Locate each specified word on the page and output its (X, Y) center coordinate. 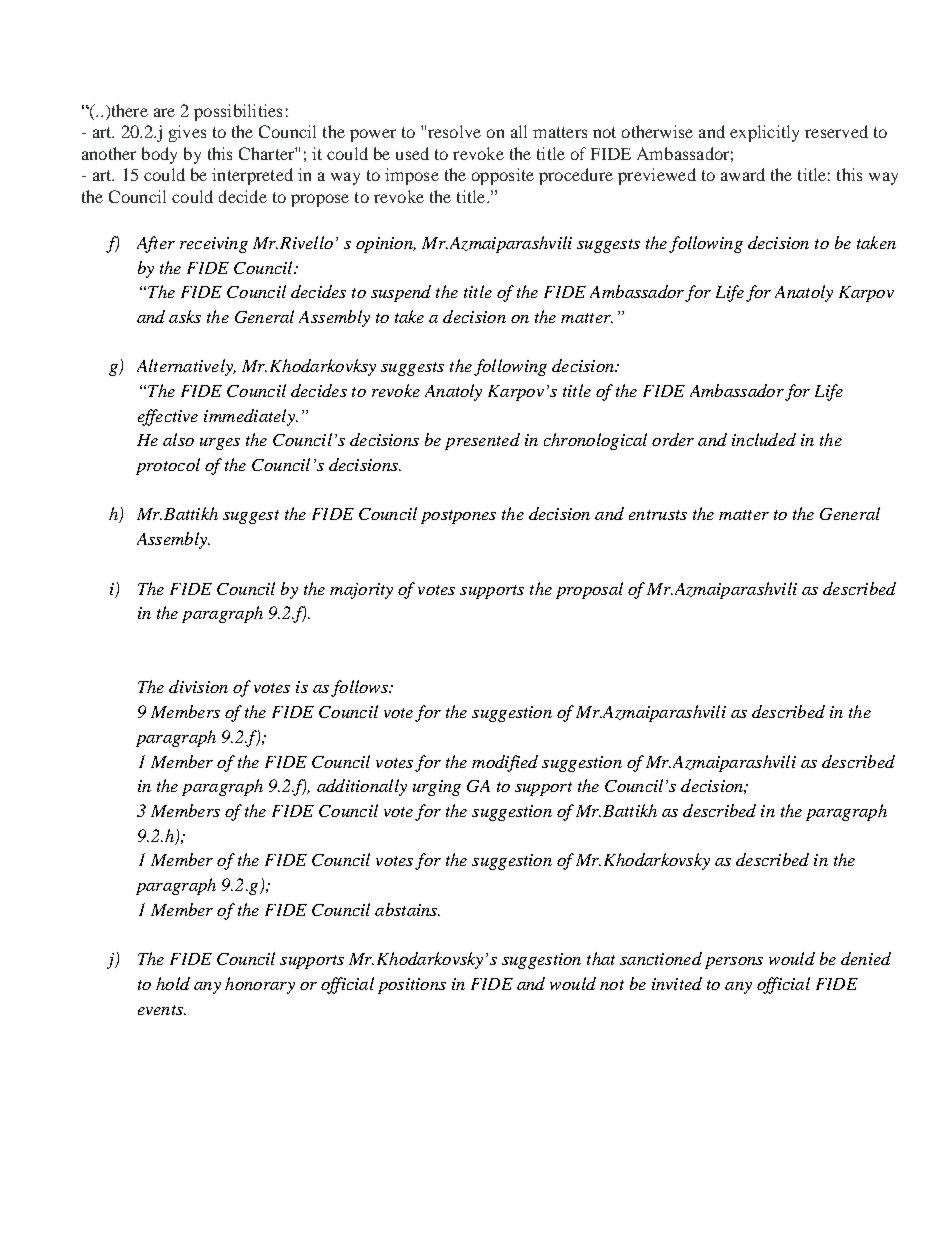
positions (412, 986)
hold (173, 983)
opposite (503, 176)
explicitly (764, 133)
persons (734, 963)
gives (187, 133)
